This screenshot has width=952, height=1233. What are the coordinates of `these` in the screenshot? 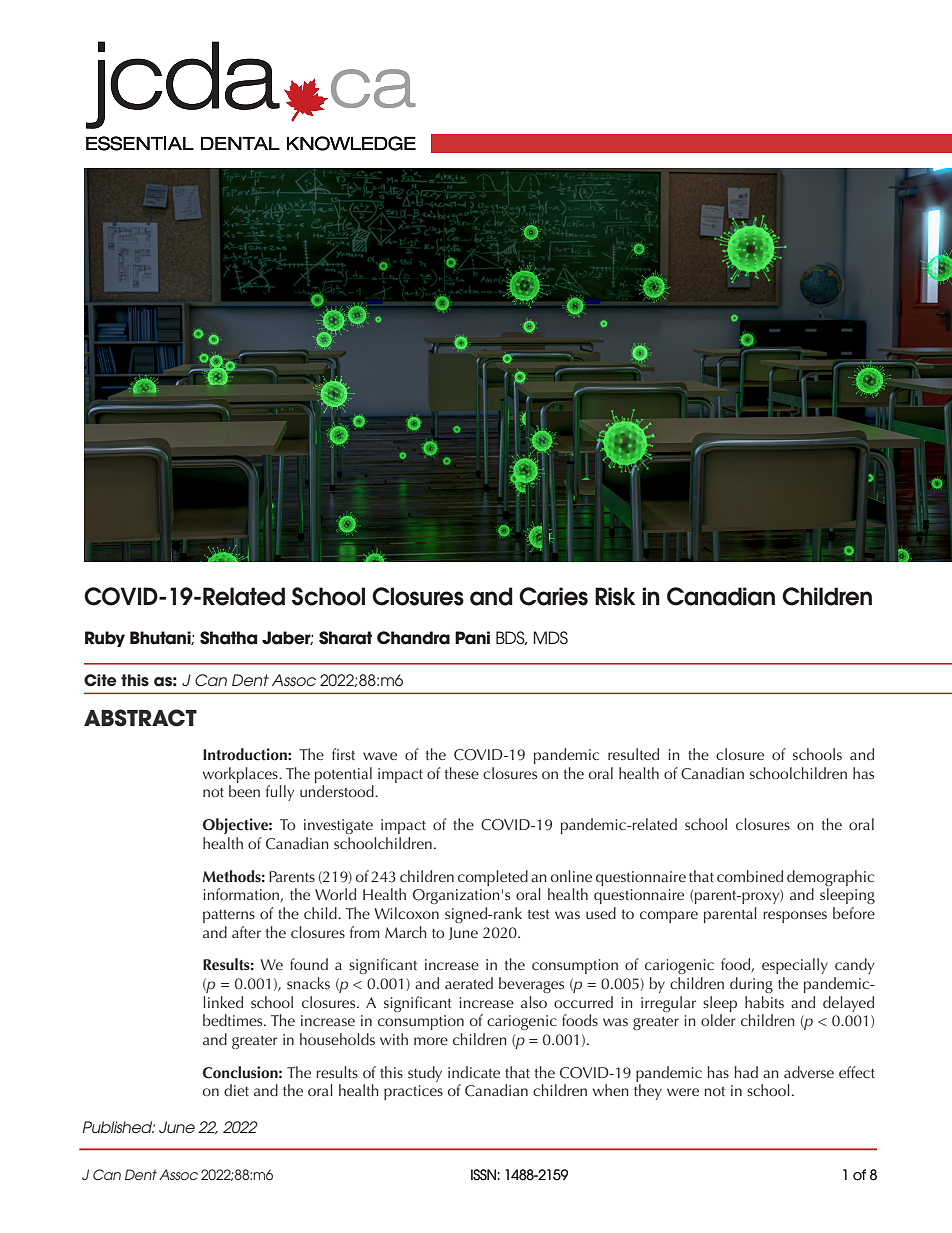 It's located at (462, 773).
